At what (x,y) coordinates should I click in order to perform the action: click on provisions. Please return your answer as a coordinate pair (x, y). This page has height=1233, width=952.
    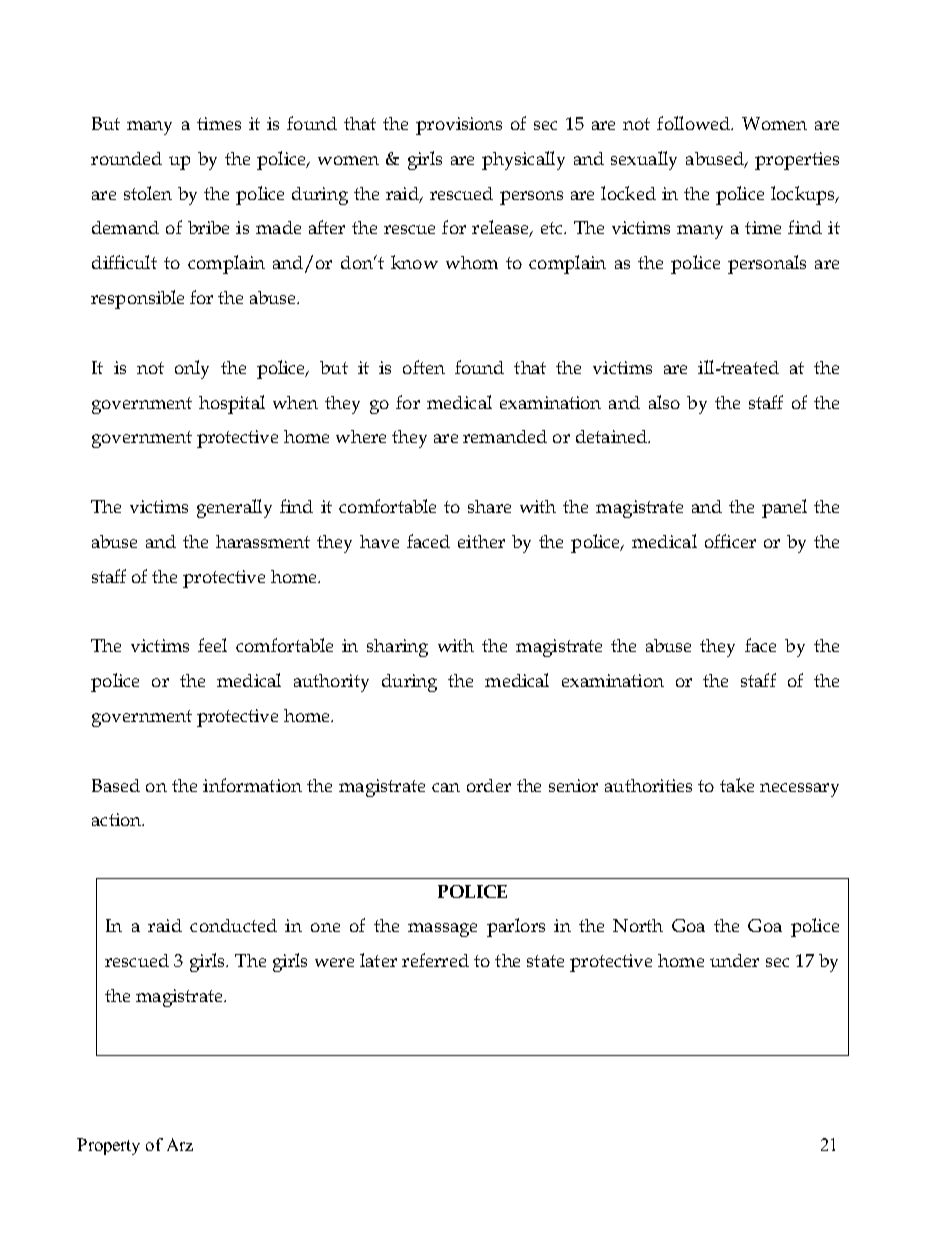
    Looking at the image, I should click on (459, 126).
